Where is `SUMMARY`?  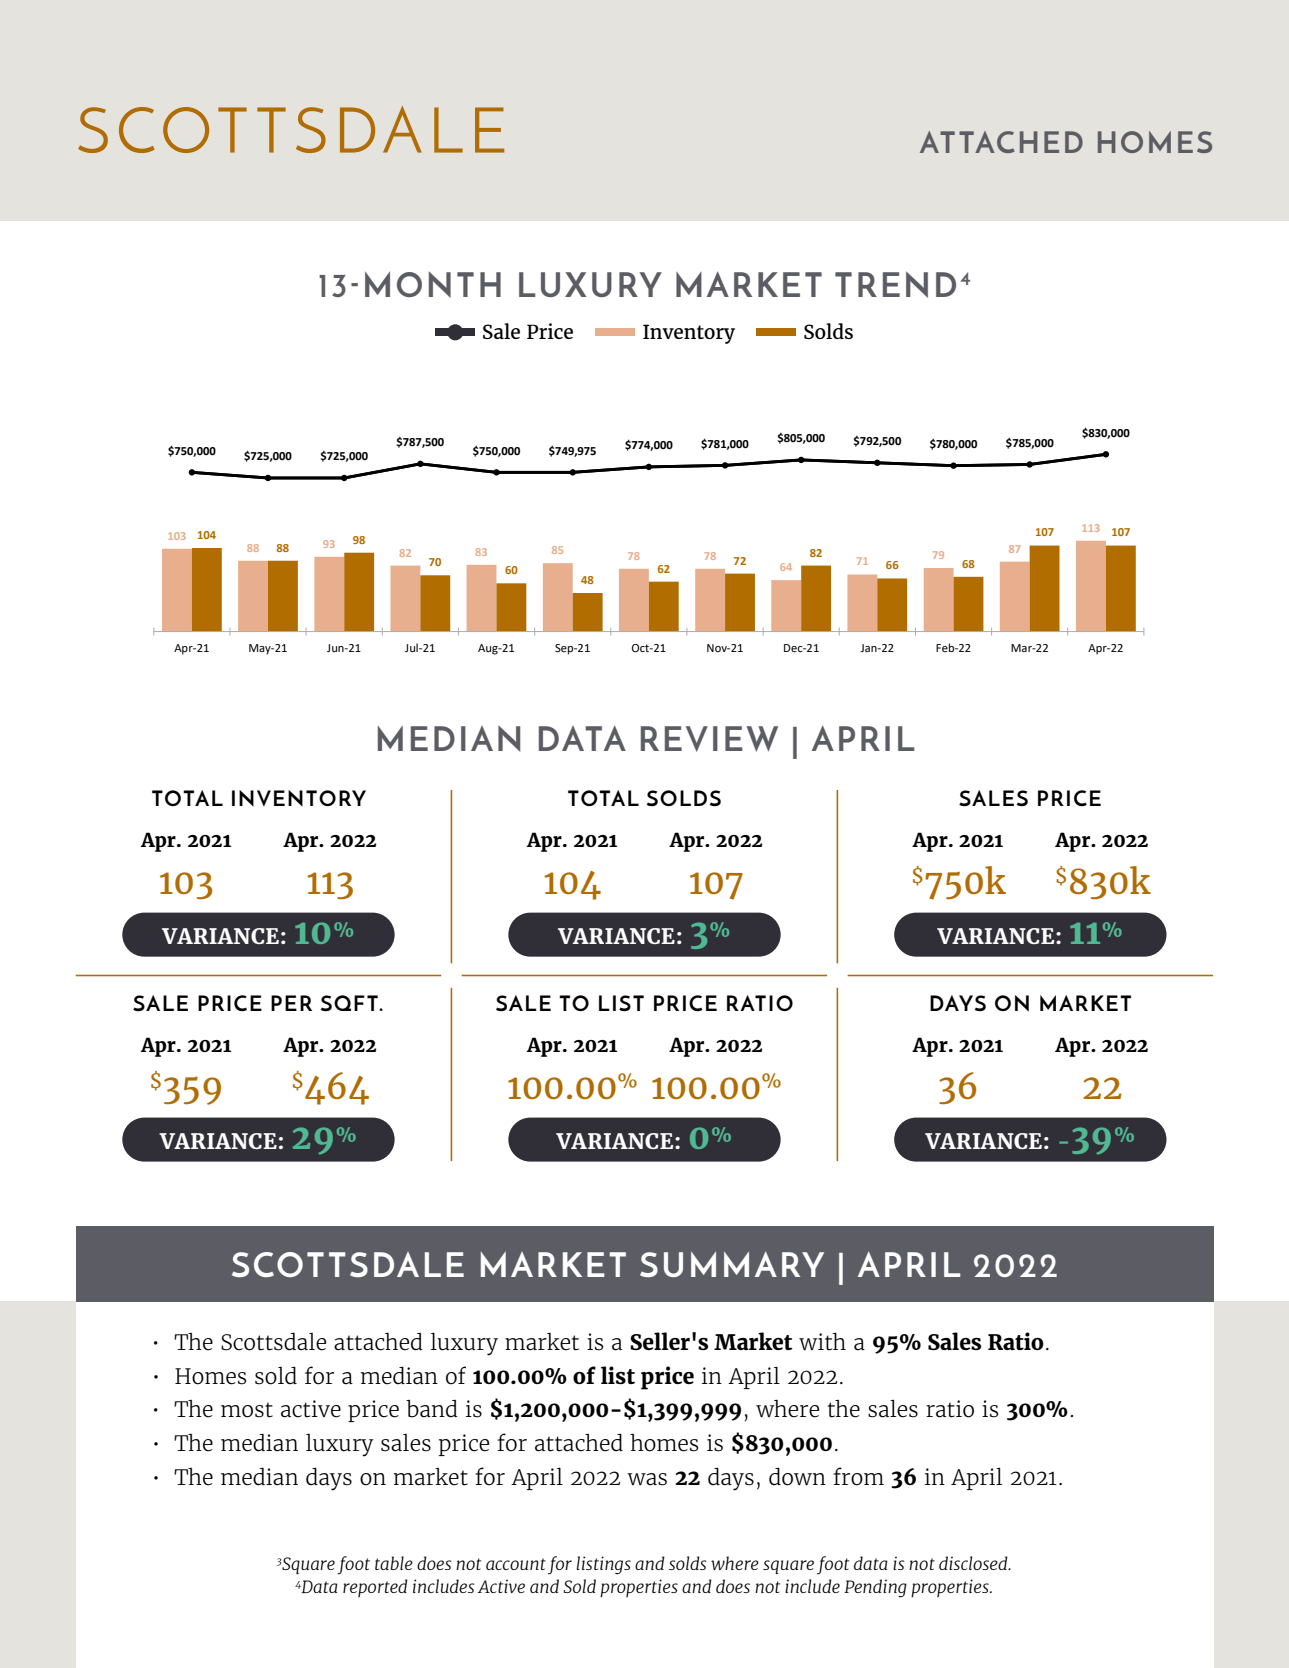 SUMMARY is located at coordinates (732, 1264).
